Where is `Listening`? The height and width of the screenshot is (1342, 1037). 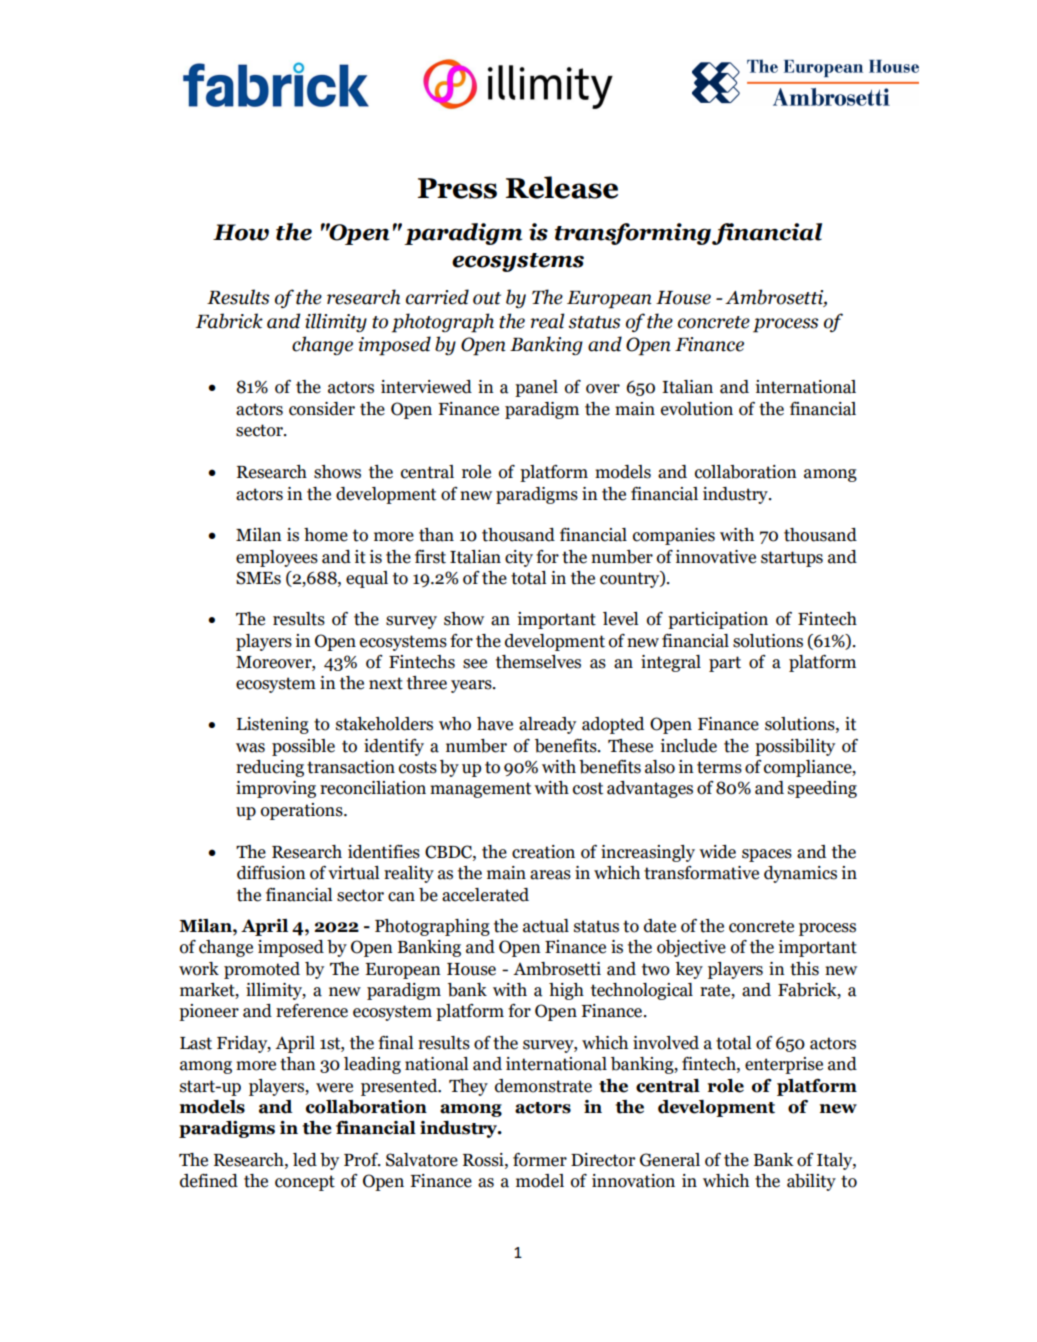
Listening is located at coordinates (273, 725).
